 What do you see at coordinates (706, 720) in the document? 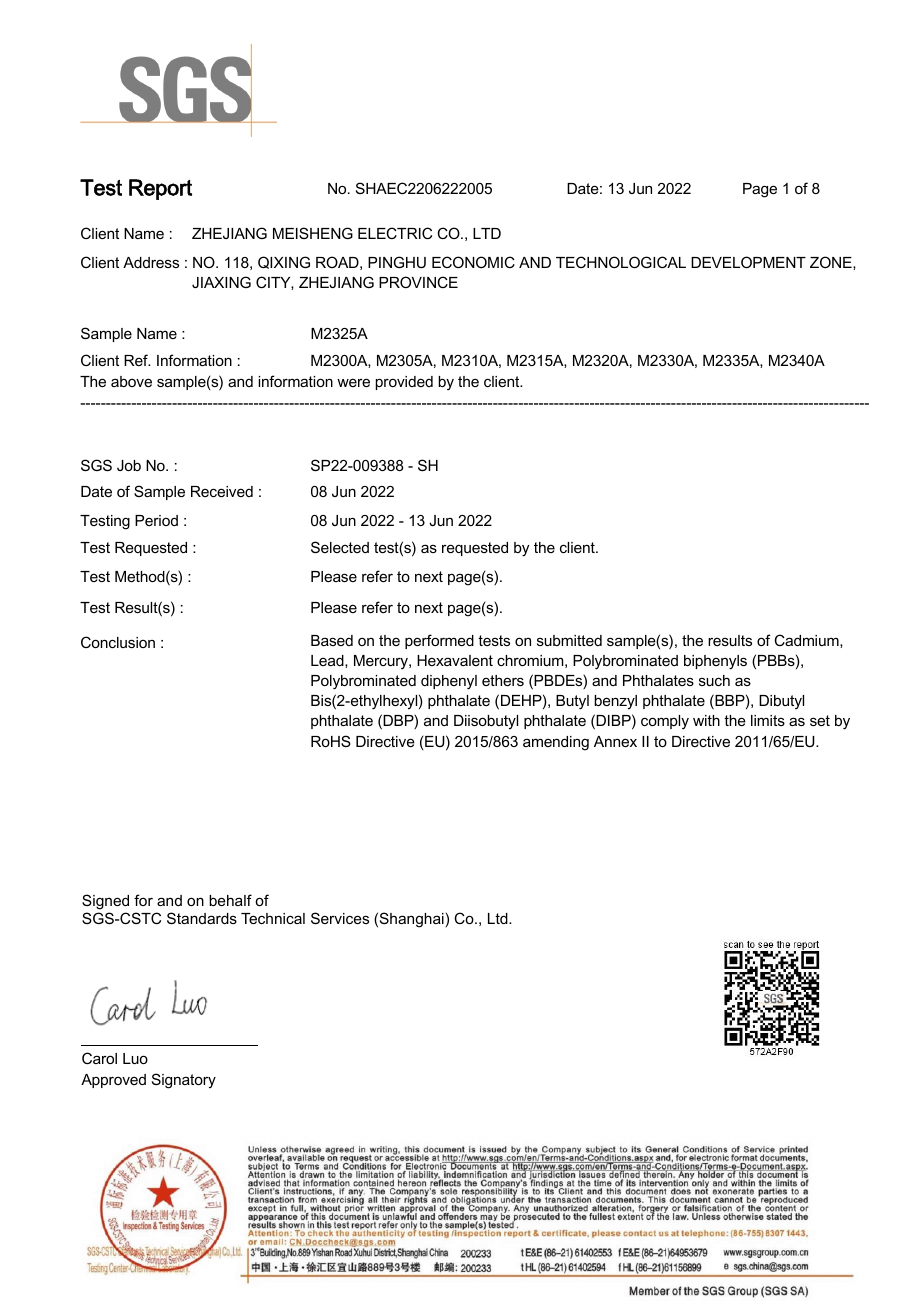
I see `with` at bounding box center [706, 720].
